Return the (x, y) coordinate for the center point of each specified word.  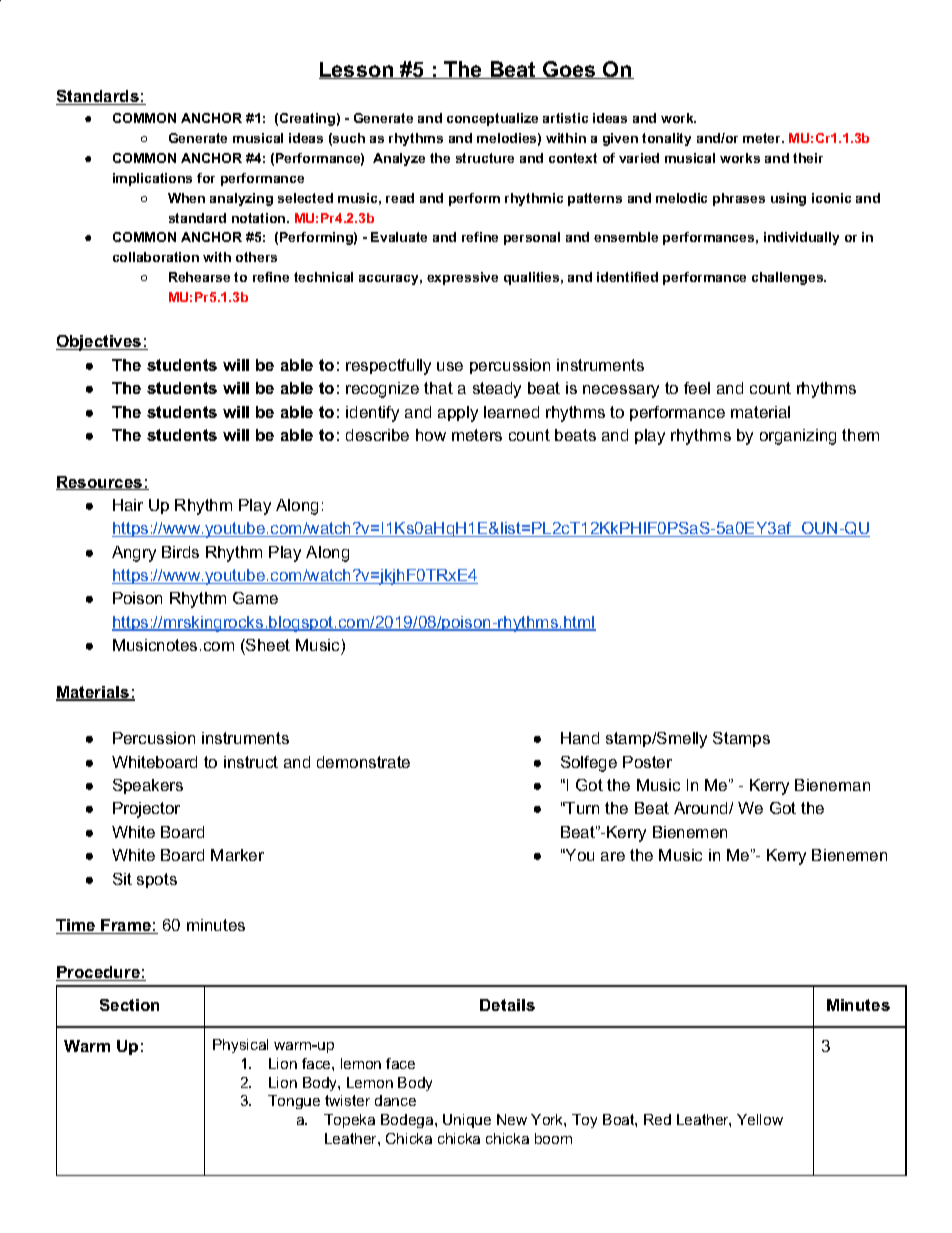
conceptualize (492, 119)
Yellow (760, 1119)
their (808, 158)
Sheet (267, 645)
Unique (467, 1121)
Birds (180, 552)
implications (152, 179)
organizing (798, 437)
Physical (240, 1046)
